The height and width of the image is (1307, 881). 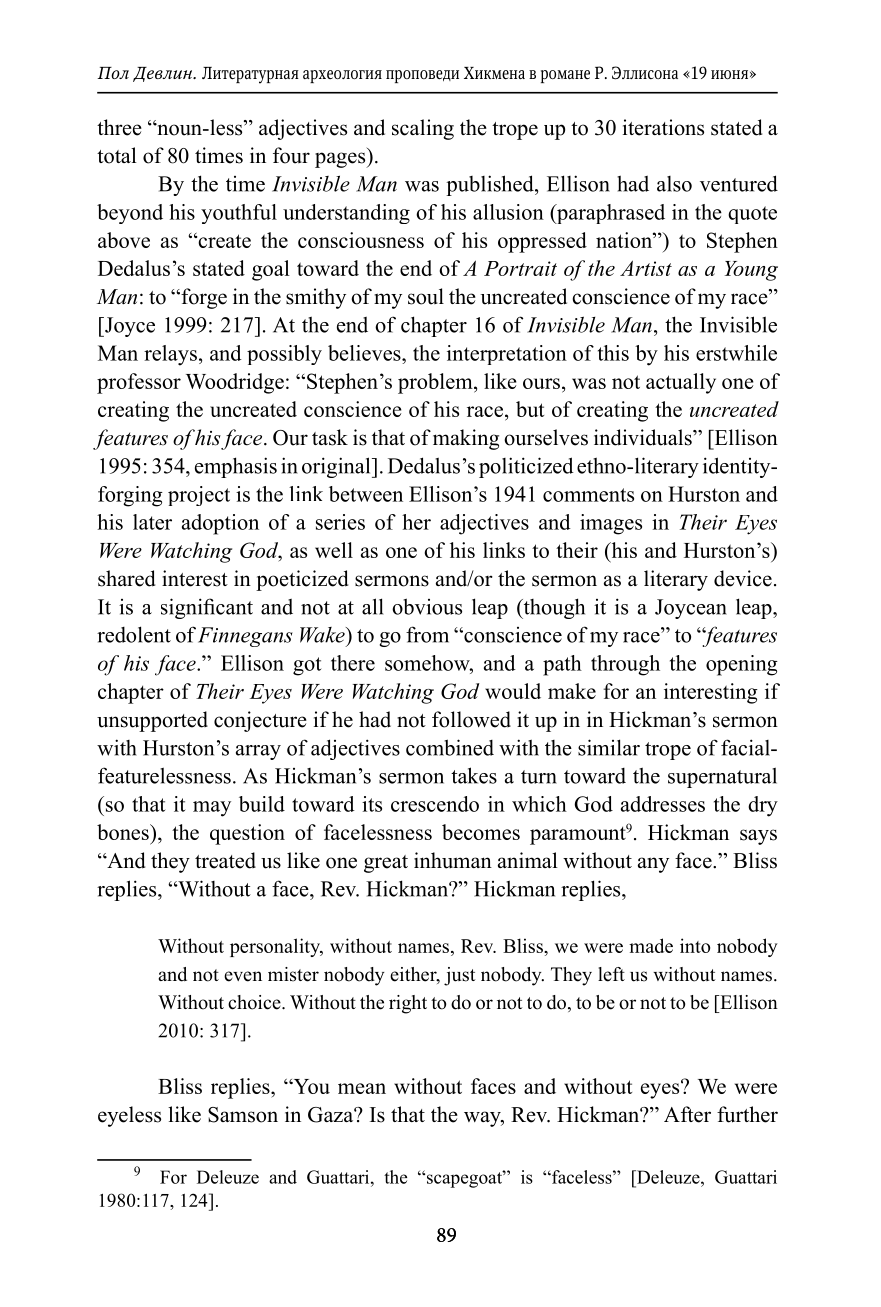 What do you see at coordinates (117, 155) in the image?
I see `total` at bounding box center [117, 155].
